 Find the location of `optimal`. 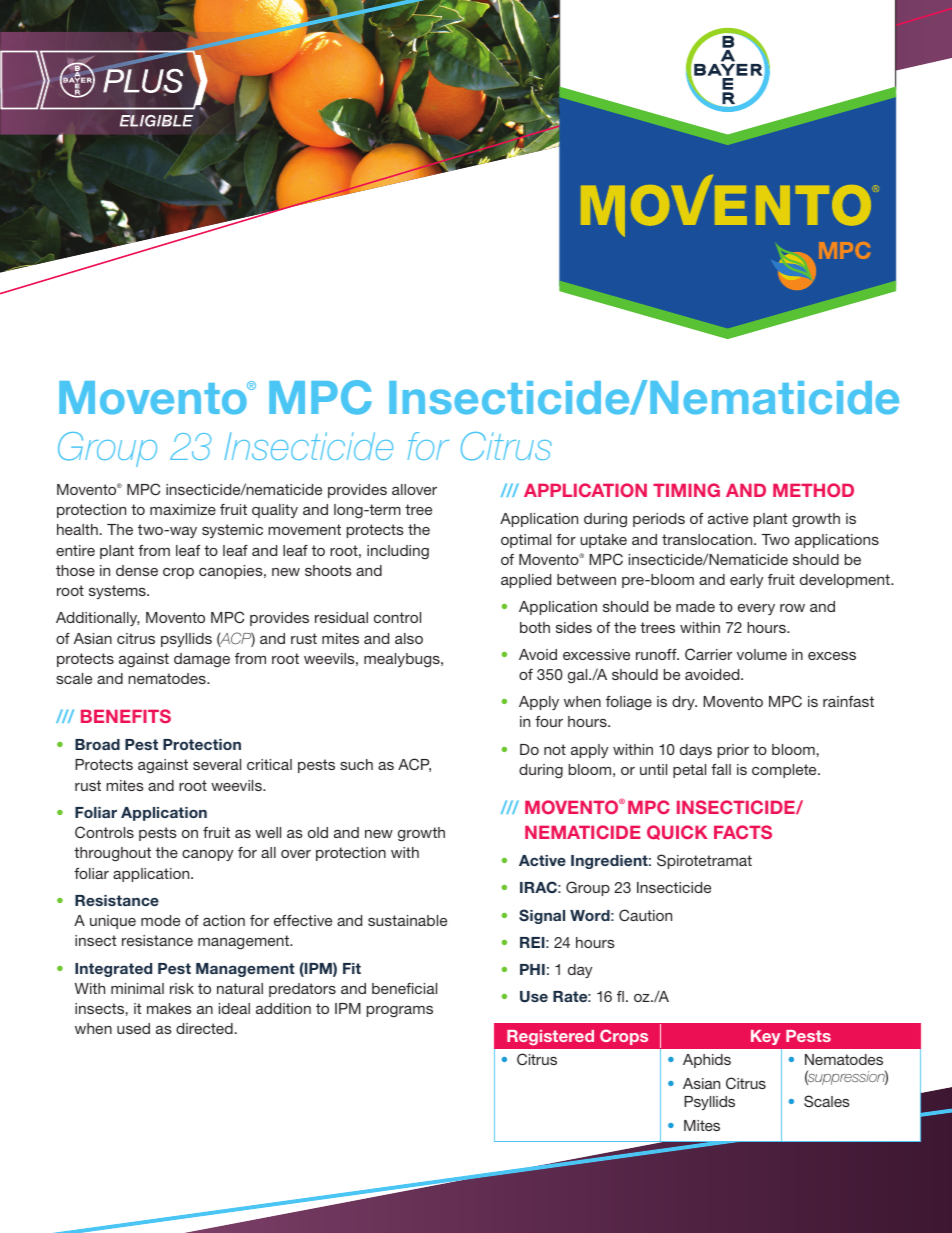

optimal is located at coordinates (526, 541).
